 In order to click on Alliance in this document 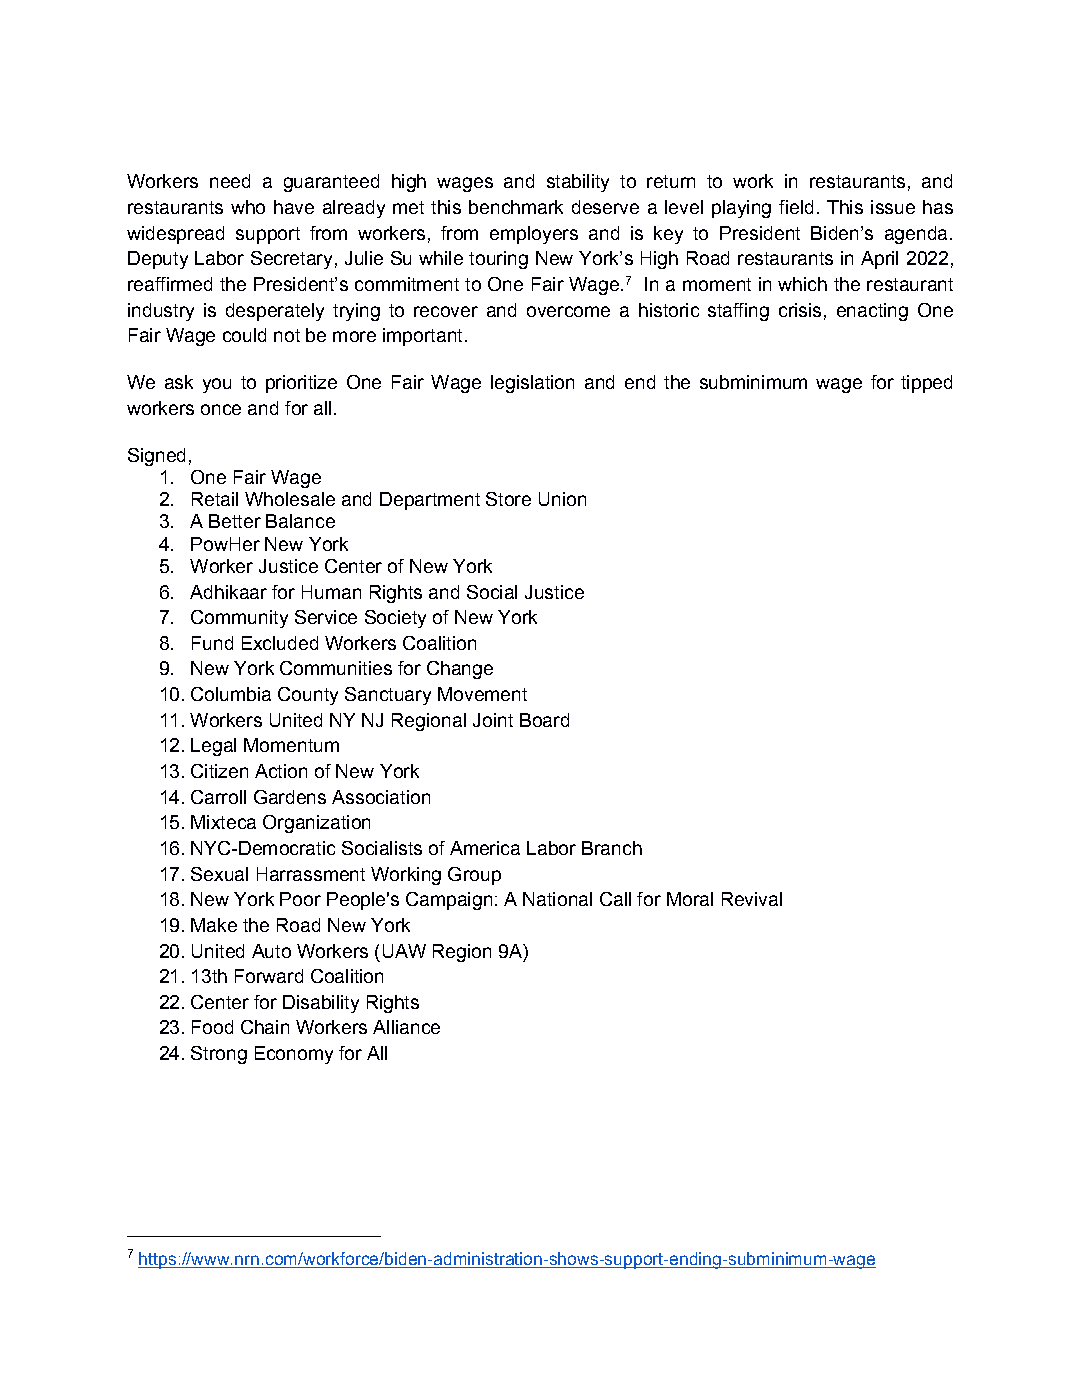, I will do `click(406, 1027)`.
